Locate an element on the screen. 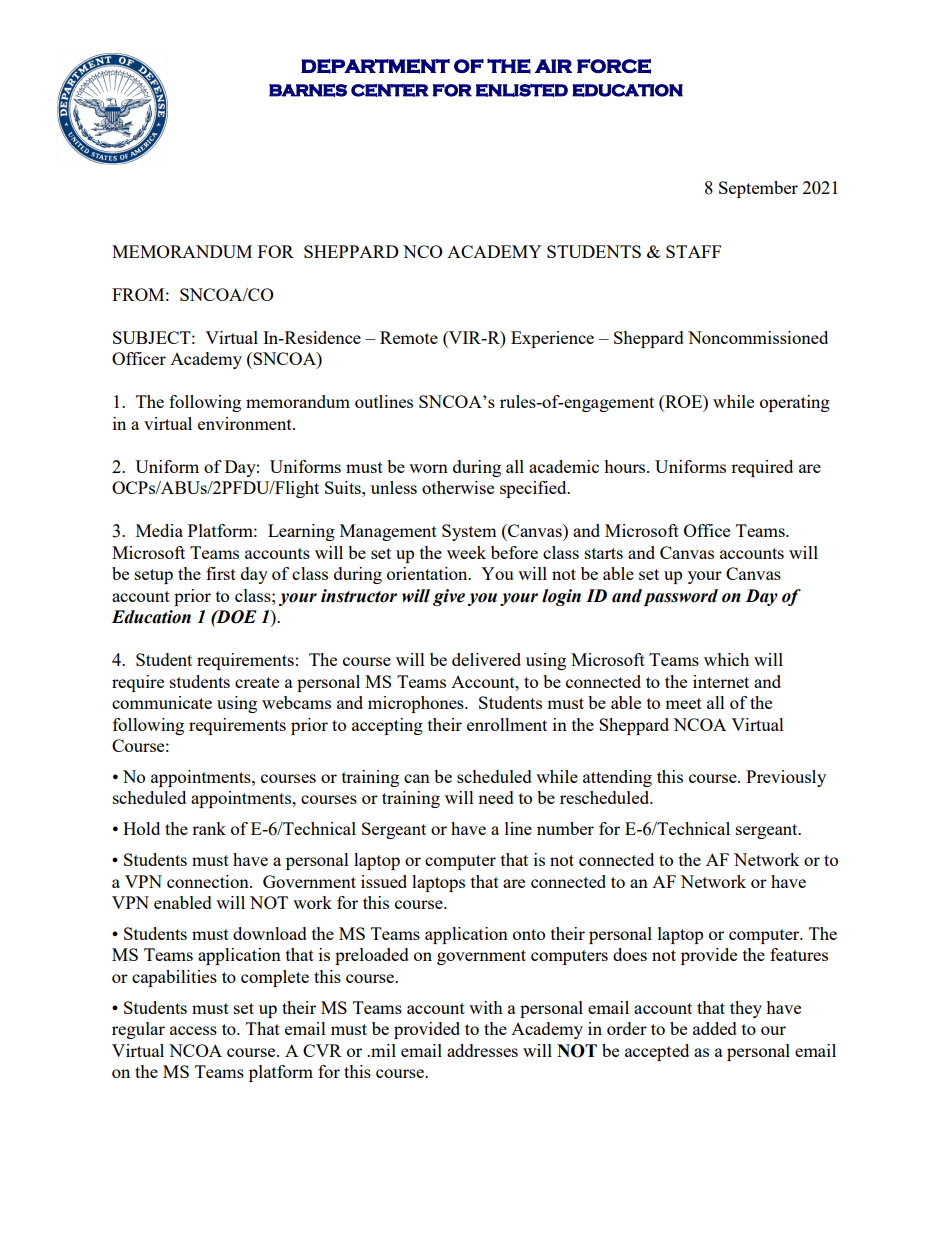 The width and height of the screenshot is (952, 1233). access is located at coordinates (193, 1030).
